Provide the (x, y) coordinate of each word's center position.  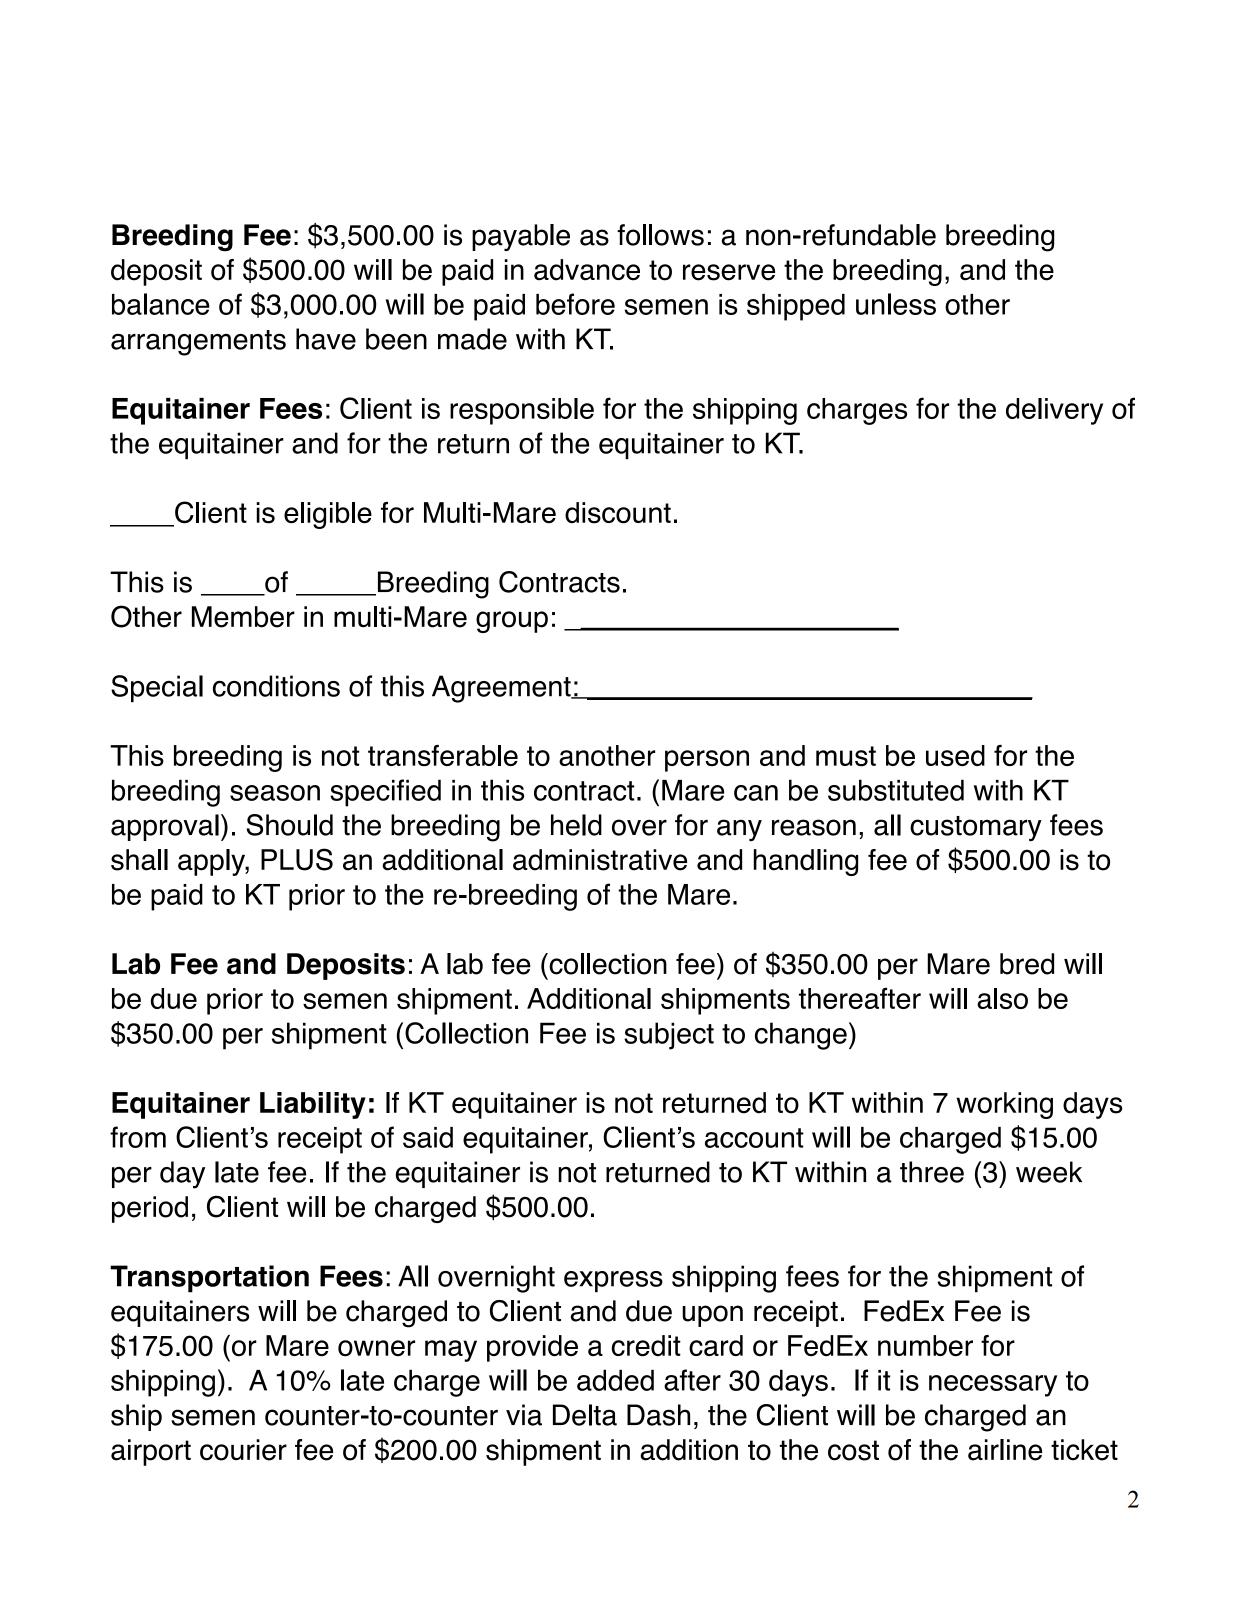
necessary (993, 1386)
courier (243, 1450)
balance (161, 304)
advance (587, 270)
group (512, 622)
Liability (313, 1105)
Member (243, 617)
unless (896, 304)
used (955, 755)
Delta (585, 1415)
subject (669, 1036)
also (1002, 998)
